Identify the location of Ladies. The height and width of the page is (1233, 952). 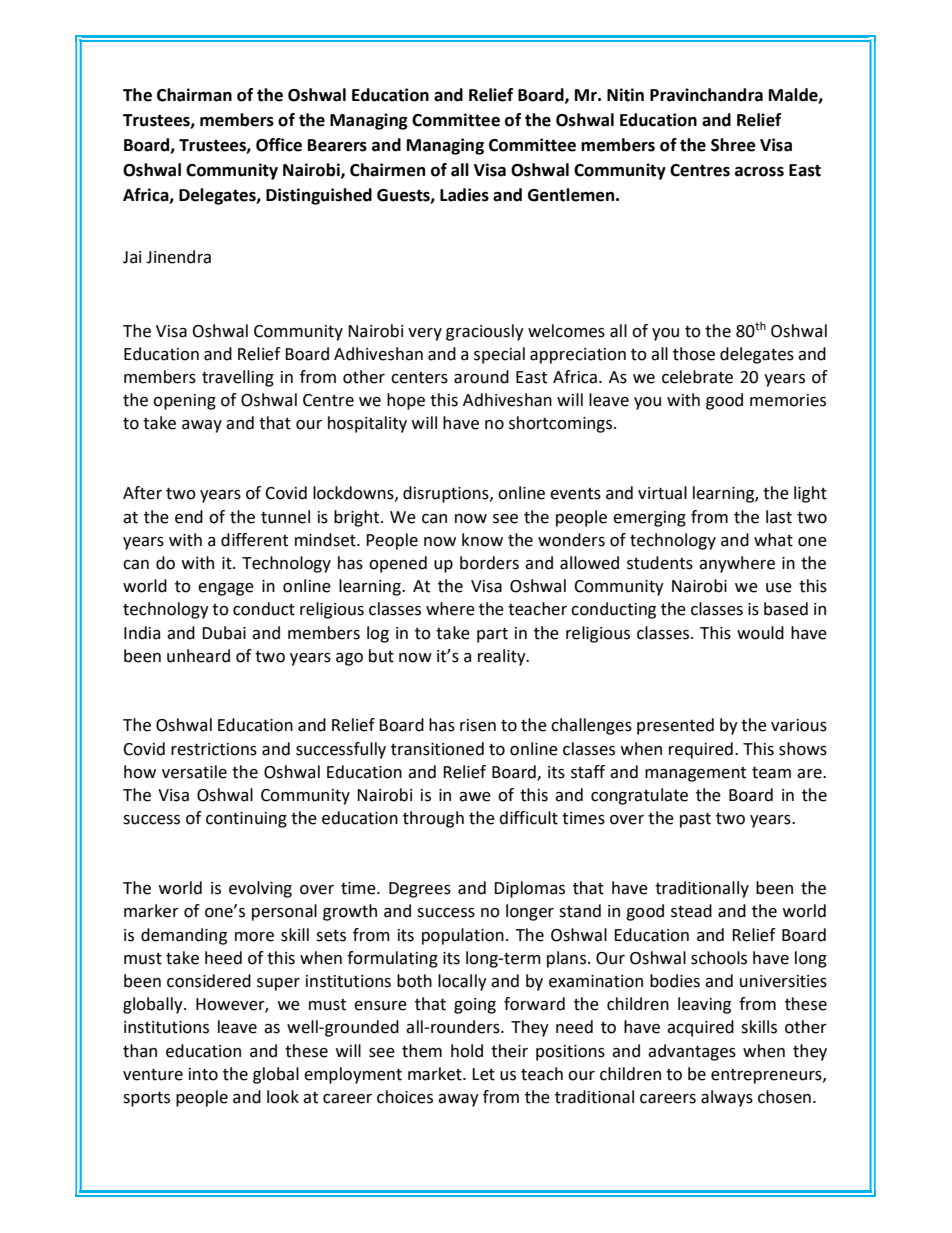
(464, 195).
